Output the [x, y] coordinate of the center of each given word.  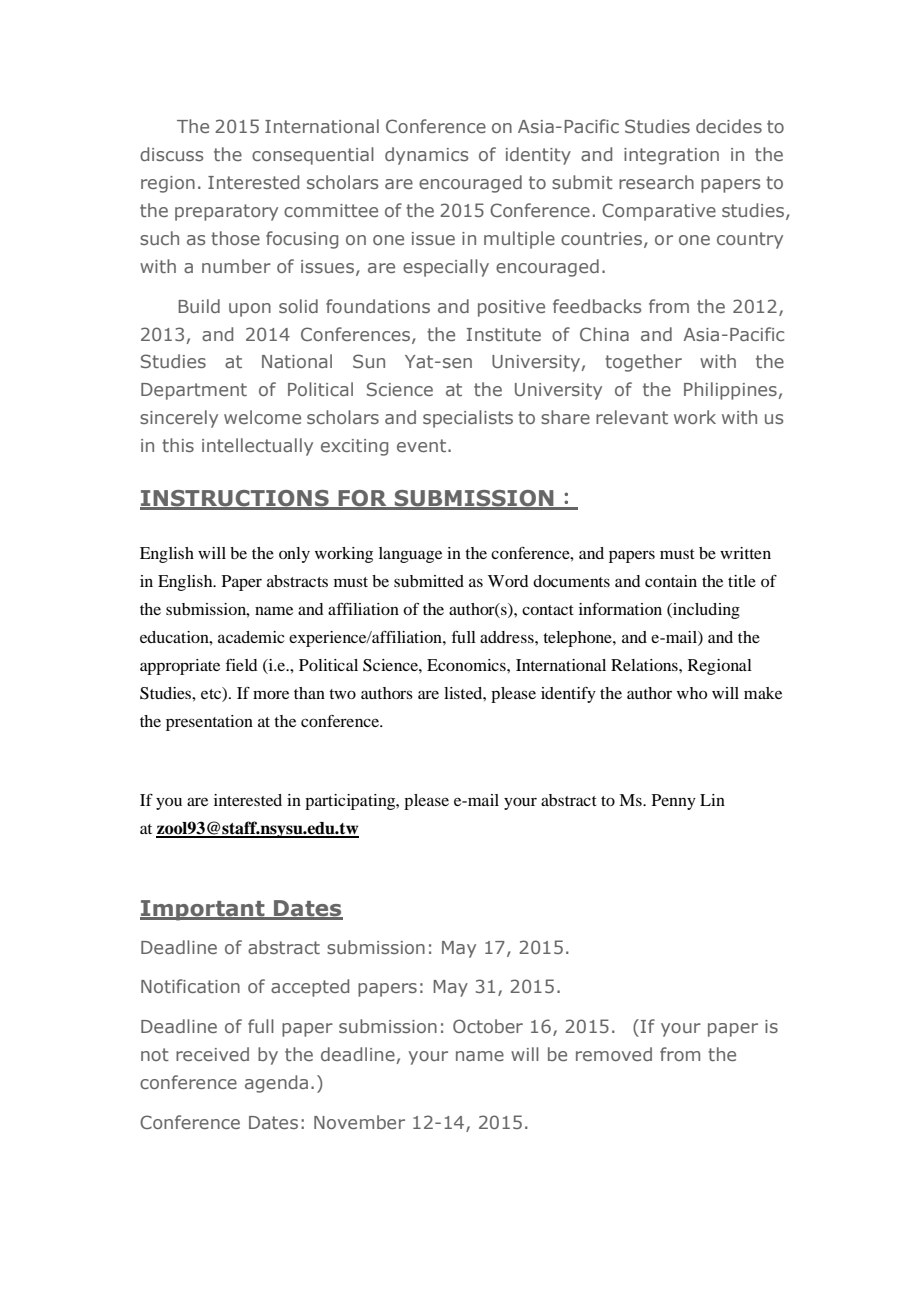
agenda [276, 1084]
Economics [467, 665]
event [423, 445]
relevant [632, 417]
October [488, 1026]
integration [671, 156]
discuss [171, 154]
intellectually [257, 447]
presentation [209, 723]
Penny [674, 802]
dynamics [426, 156]
